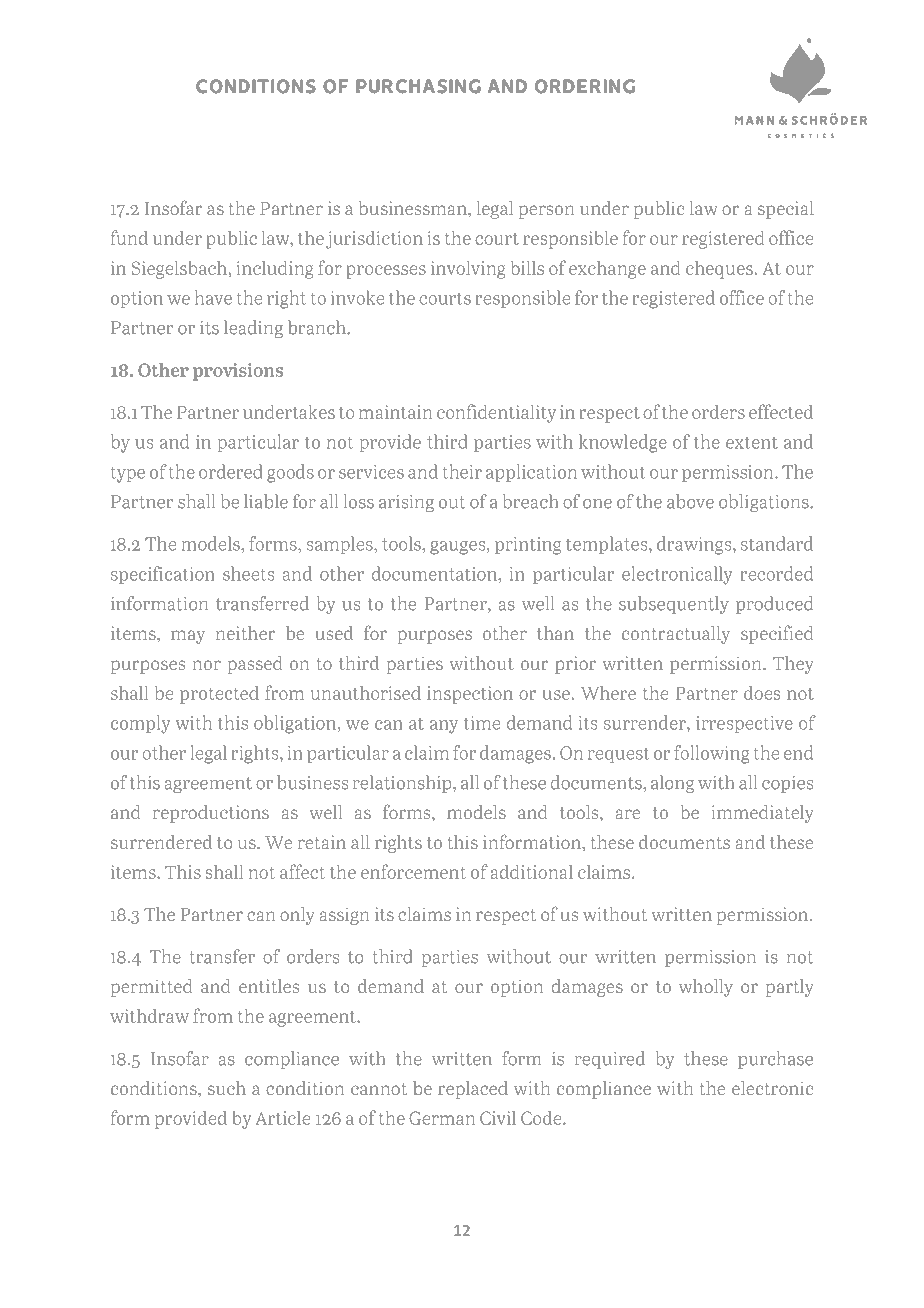  Describe the element at coordinates (238, 372) in the document. I see `provisions` at that location.
